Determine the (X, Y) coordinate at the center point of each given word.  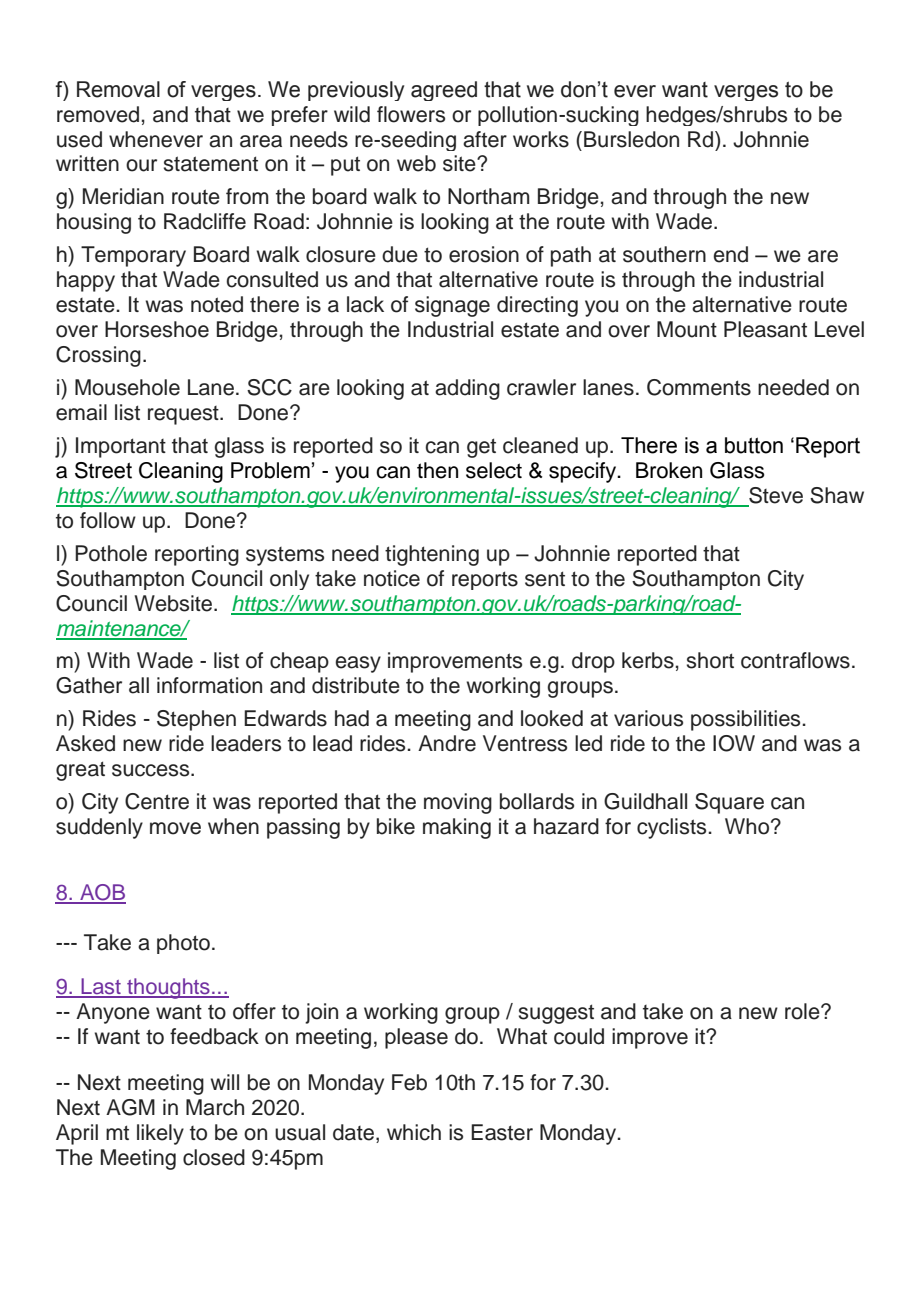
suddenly (99, 828)
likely (160, 1134)
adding (467, 389)
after (485, 139)
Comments (699, 387)
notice (392, 578)
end (730, 254)
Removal (118, 89)
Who (748, 826)
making (457, 828)
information (209, 685)
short (710, 660)
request (184, 415)
